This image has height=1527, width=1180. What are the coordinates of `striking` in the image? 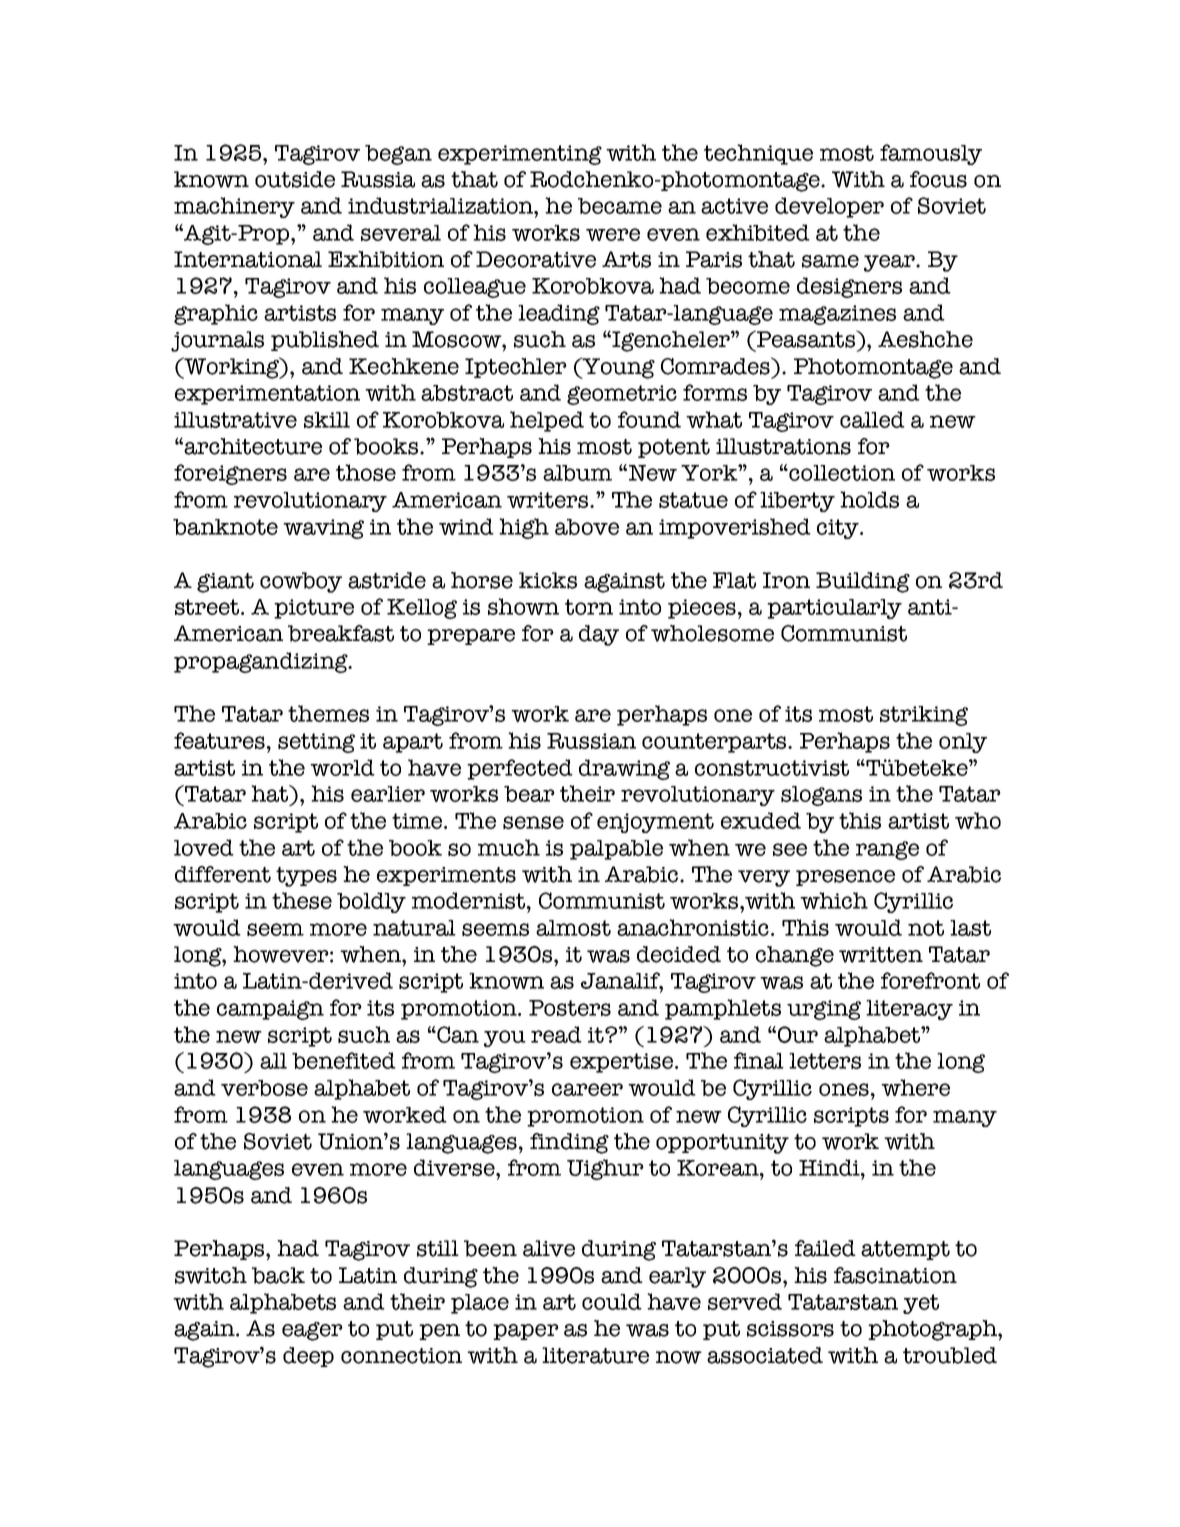 It's located at (924, 716).
